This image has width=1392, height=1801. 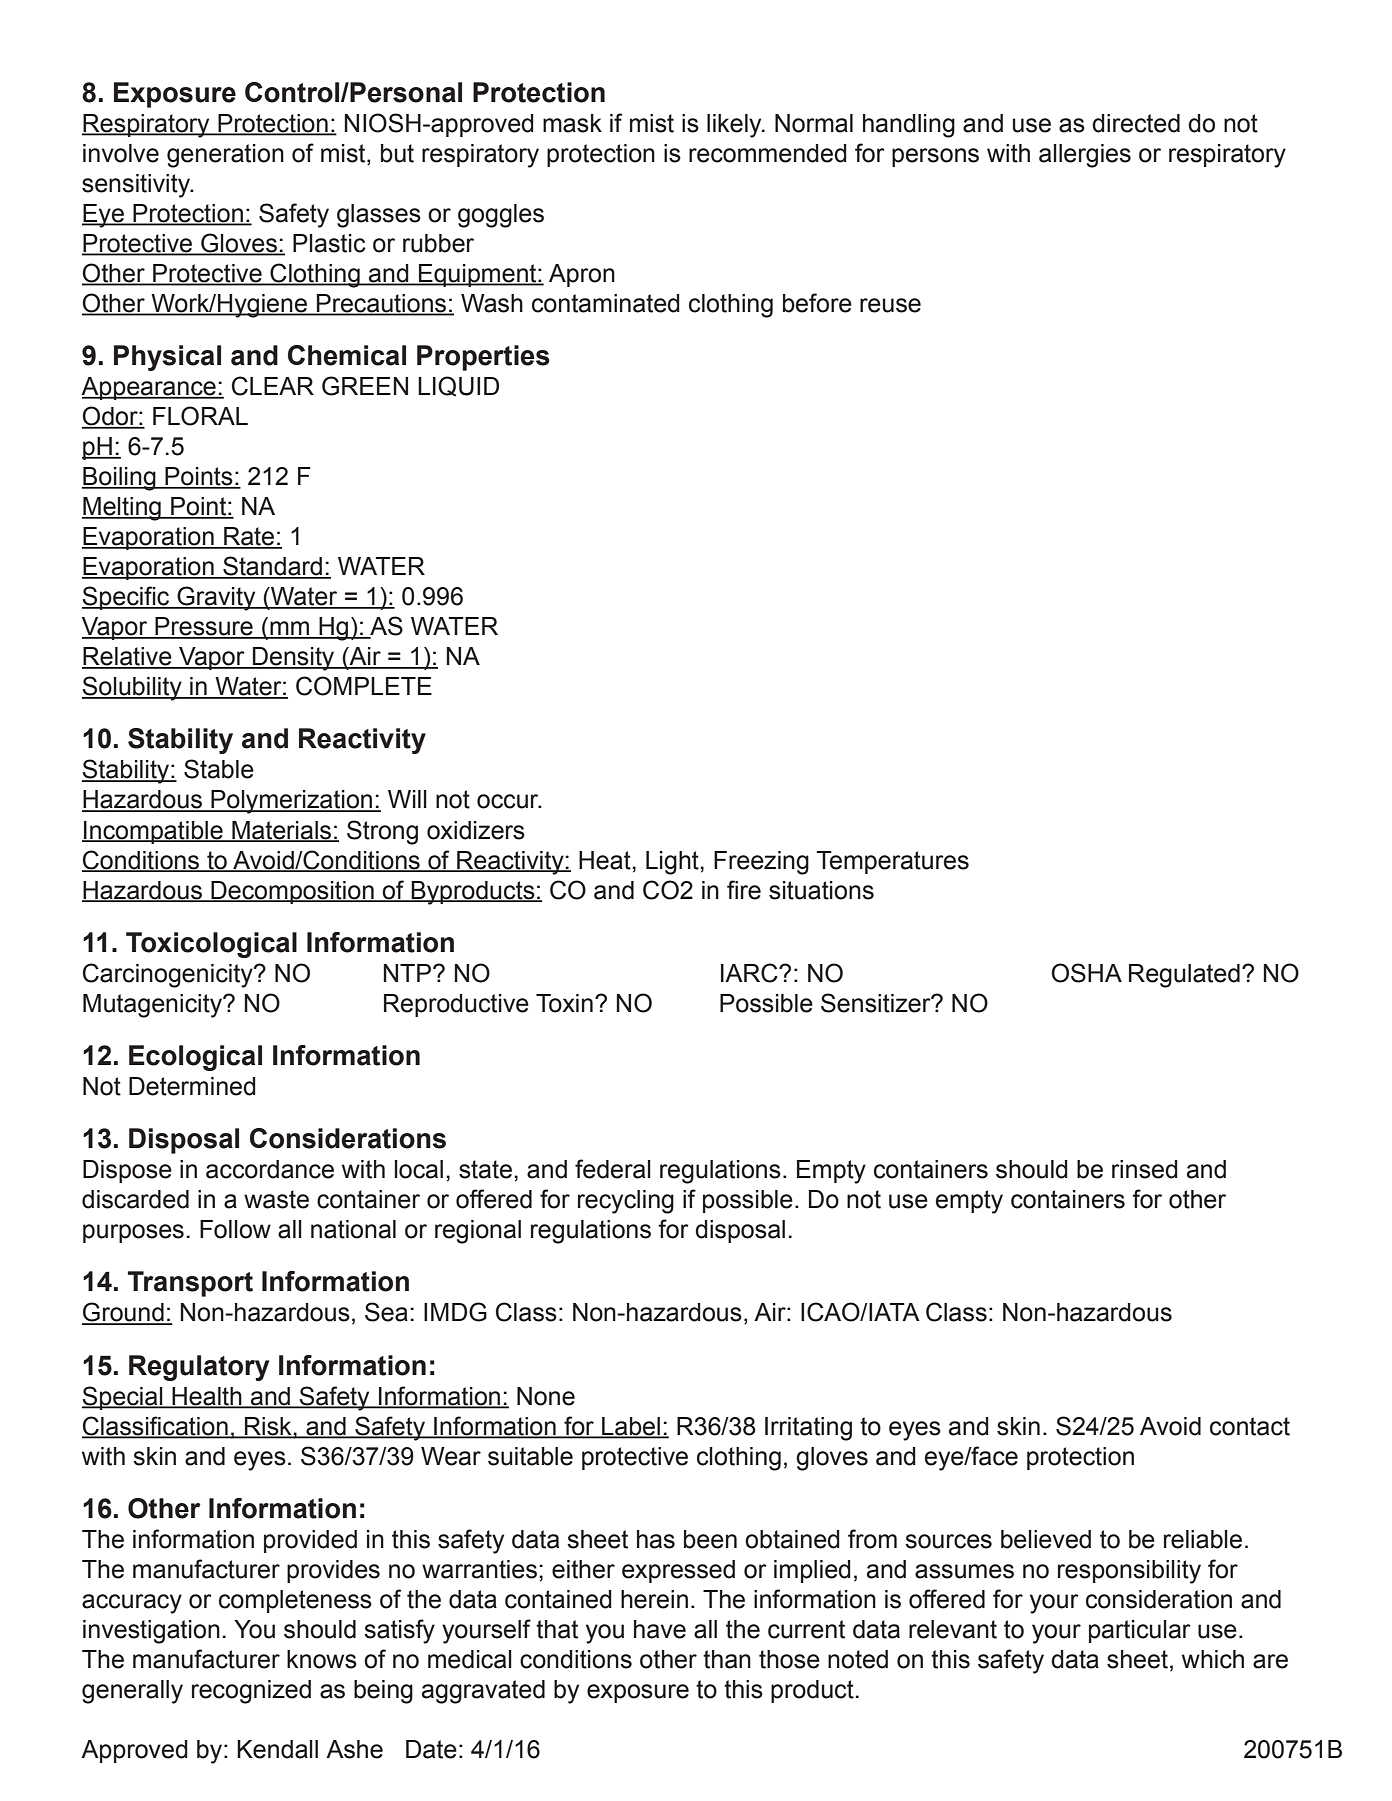 What do you see at coordinates (273, 567) in the image?
I see `Standard` at bounding box center [273, 567].
